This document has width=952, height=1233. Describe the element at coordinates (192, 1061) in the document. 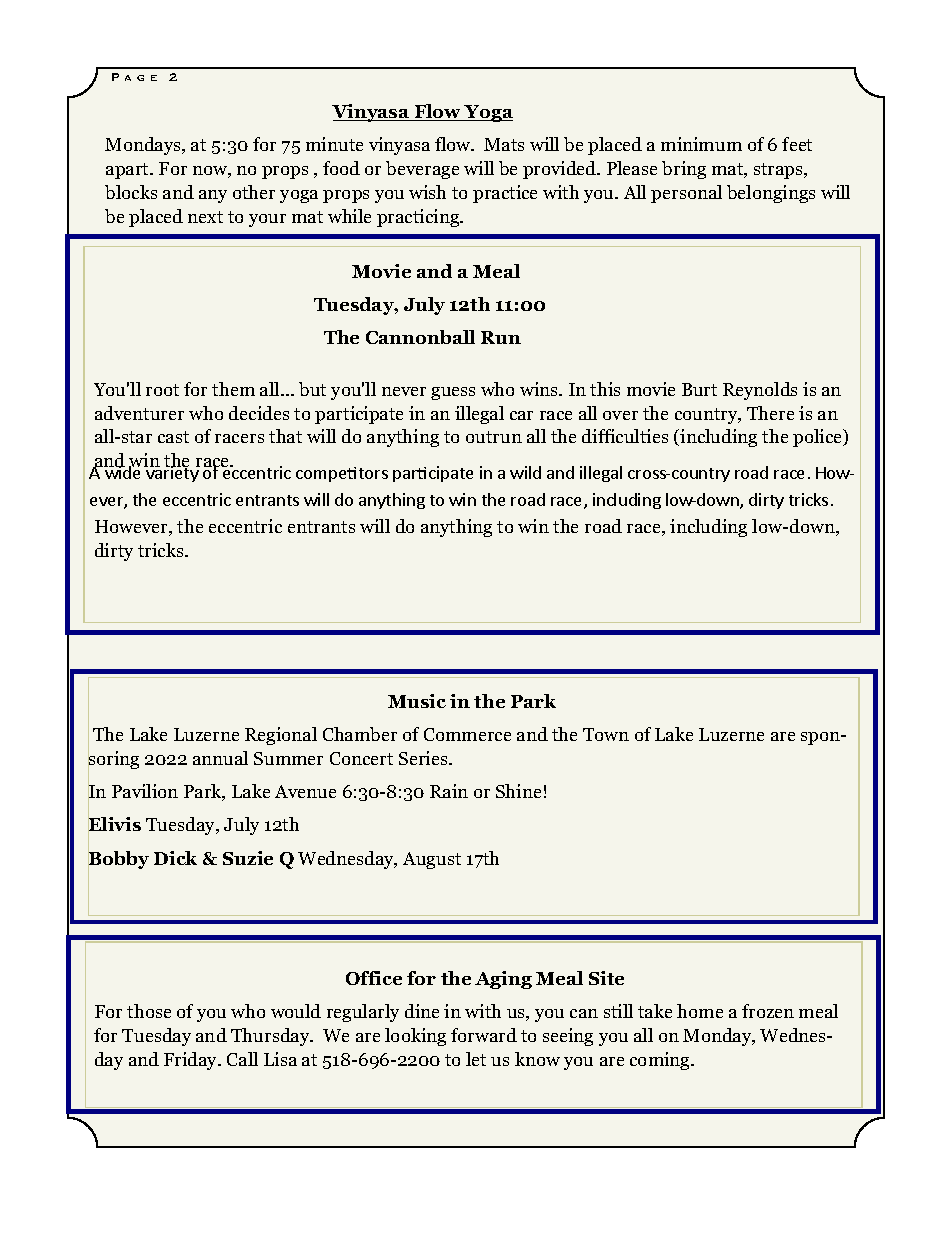

I see `Friday` at that location.
